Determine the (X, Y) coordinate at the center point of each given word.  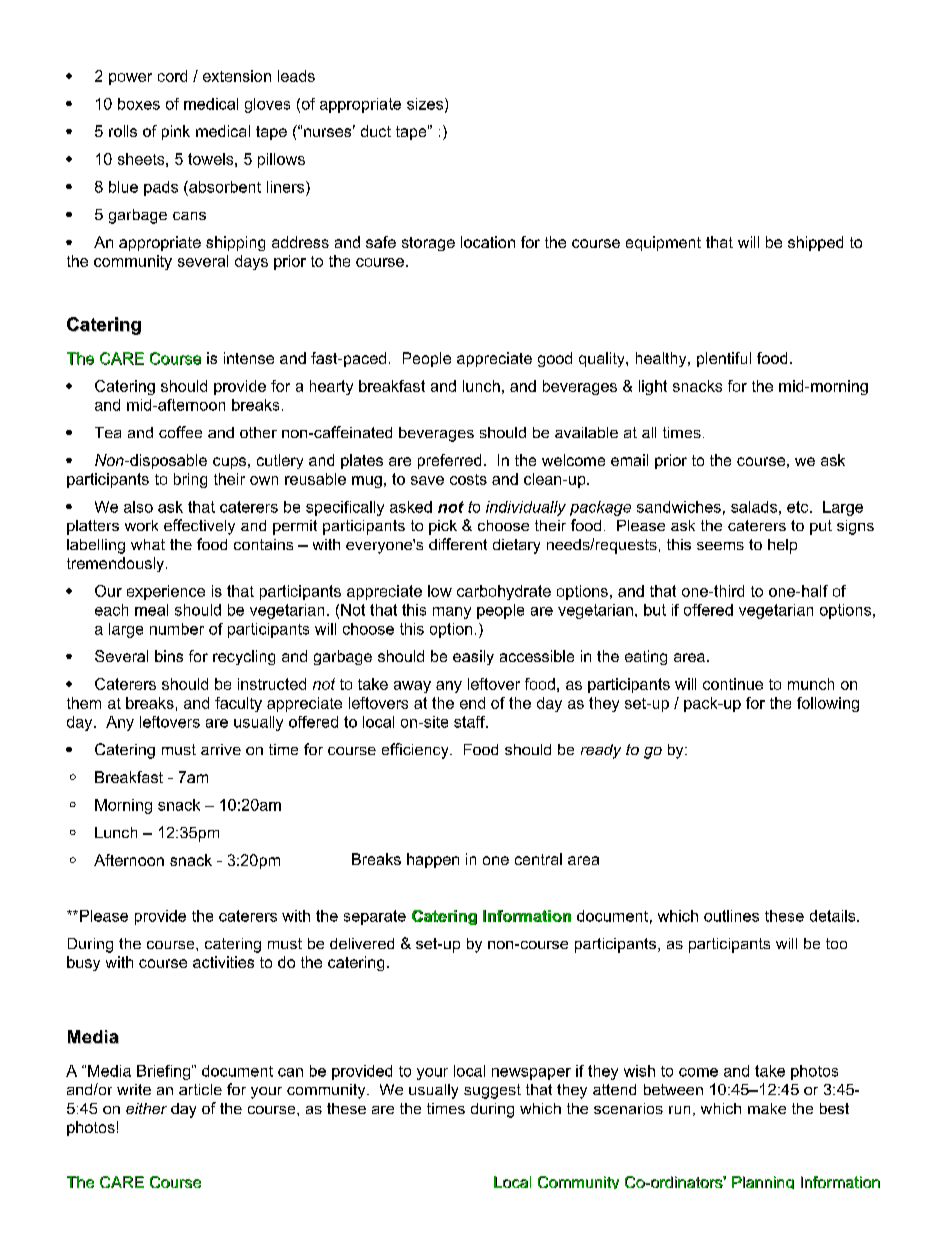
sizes (425, 104)
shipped (815, 243)
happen (433, 860)
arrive (221, 749)
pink (176, 132)
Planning (763, 1182)
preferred (449, 461)
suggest (492, 1091)
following (828, 704)
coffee (180, 432)
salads (754, 507)
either (146, 1108)
